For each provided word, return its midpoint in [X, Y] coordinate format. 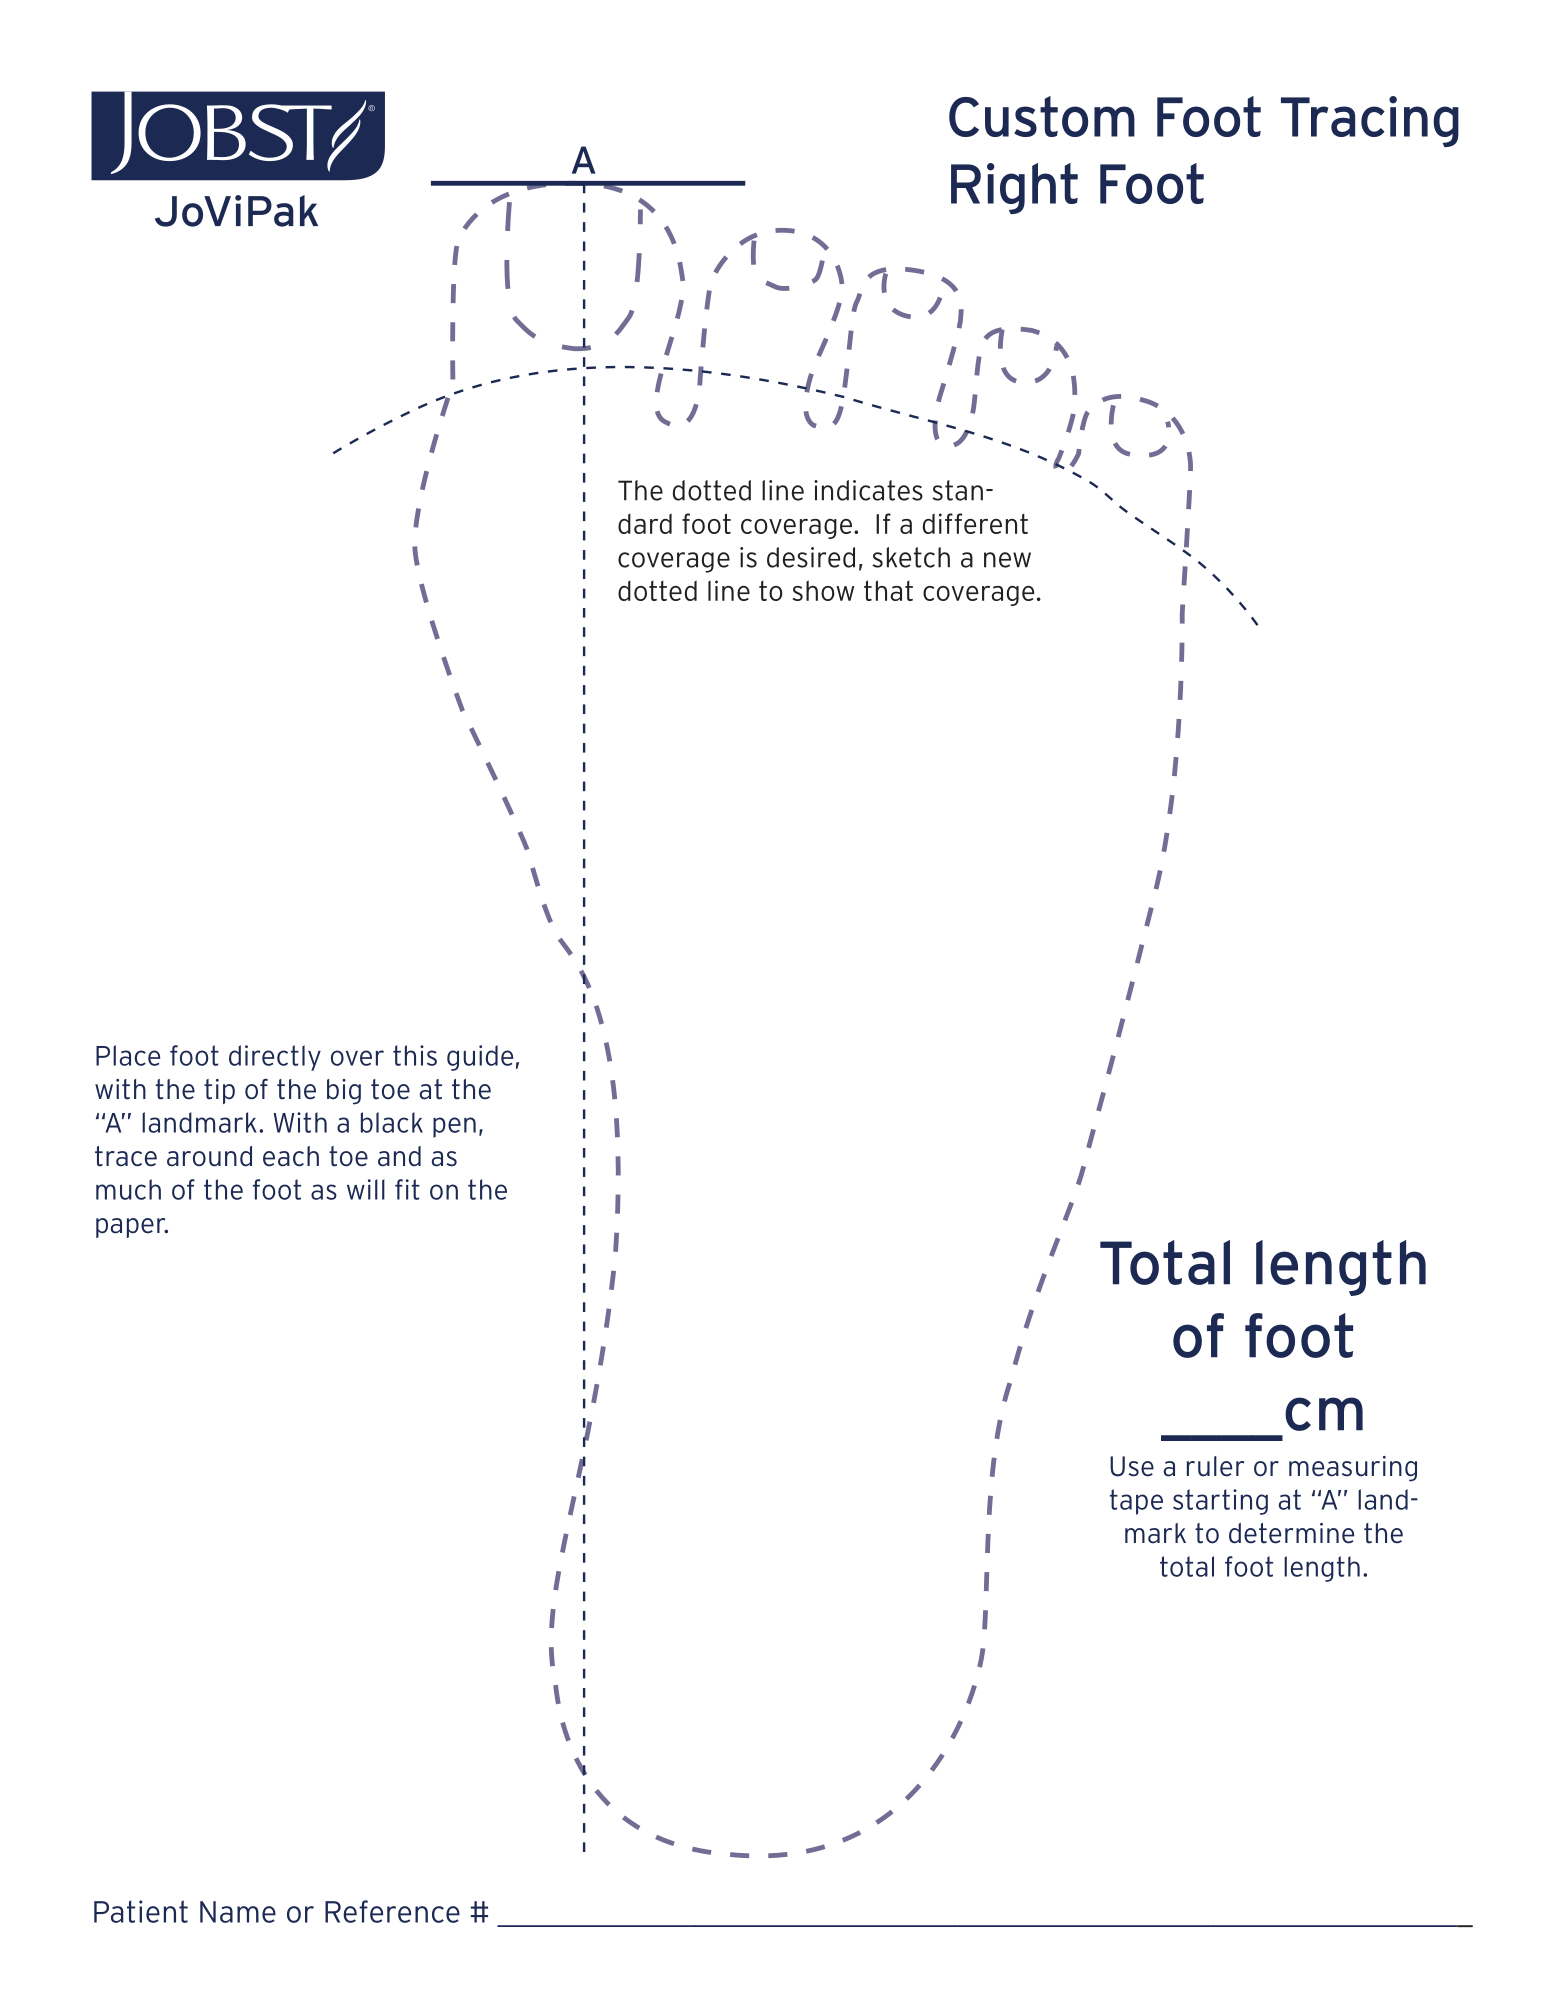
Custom [1042, 116]
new [1007, 560]
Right [1014, 188]
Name [238, 1912]
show [823, 590]
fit [407, 1189]
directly [275, 1058]
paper [132, 1228]
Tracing [1370, 121]
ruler [1215, 1466]
